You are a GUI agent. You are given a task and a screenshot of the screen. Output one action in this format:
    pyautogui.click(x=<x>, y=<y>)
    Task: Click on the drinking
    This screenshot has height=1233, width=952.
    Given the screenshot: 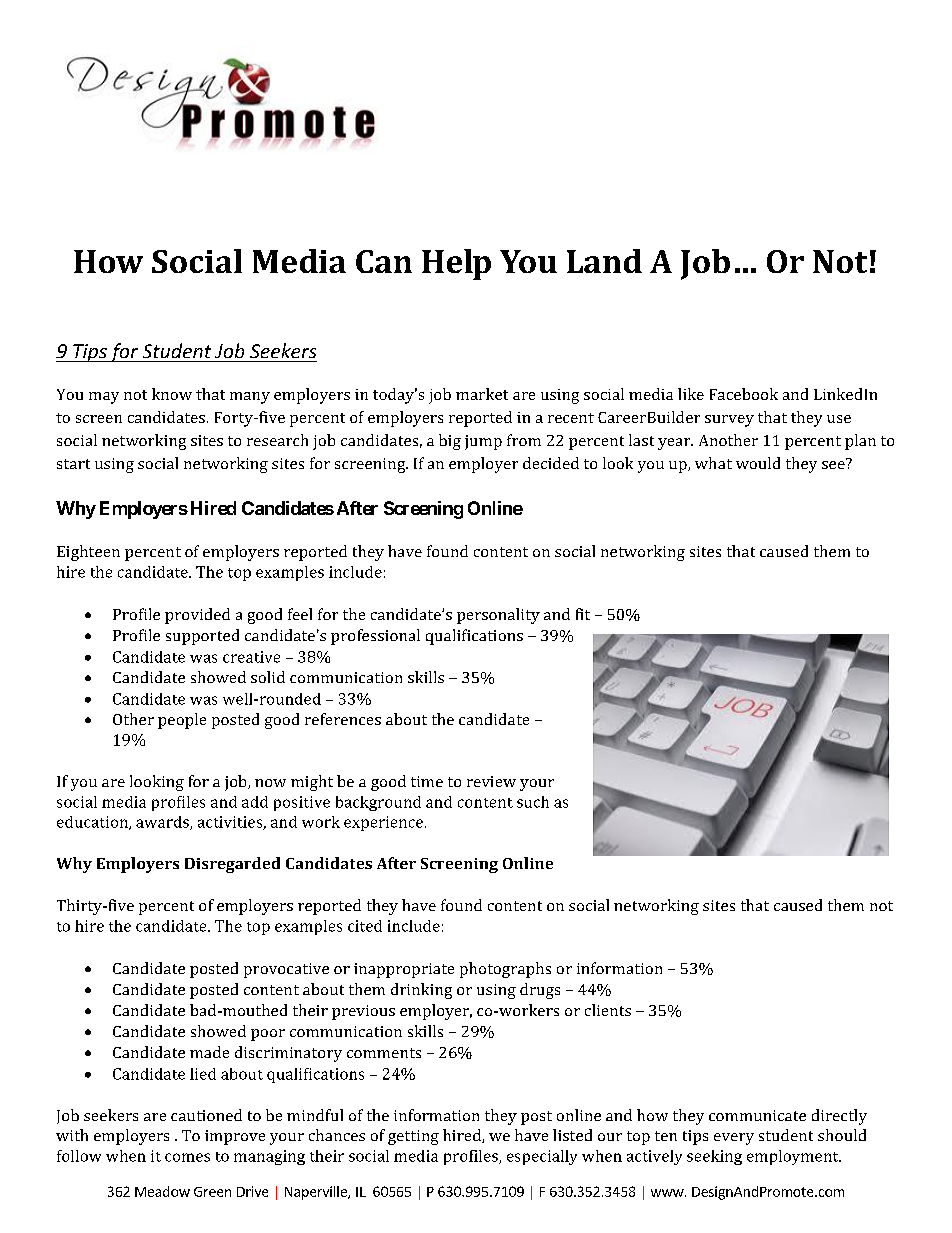 What is the action you would take?
    pyautogui.click(x=421, y=991)
